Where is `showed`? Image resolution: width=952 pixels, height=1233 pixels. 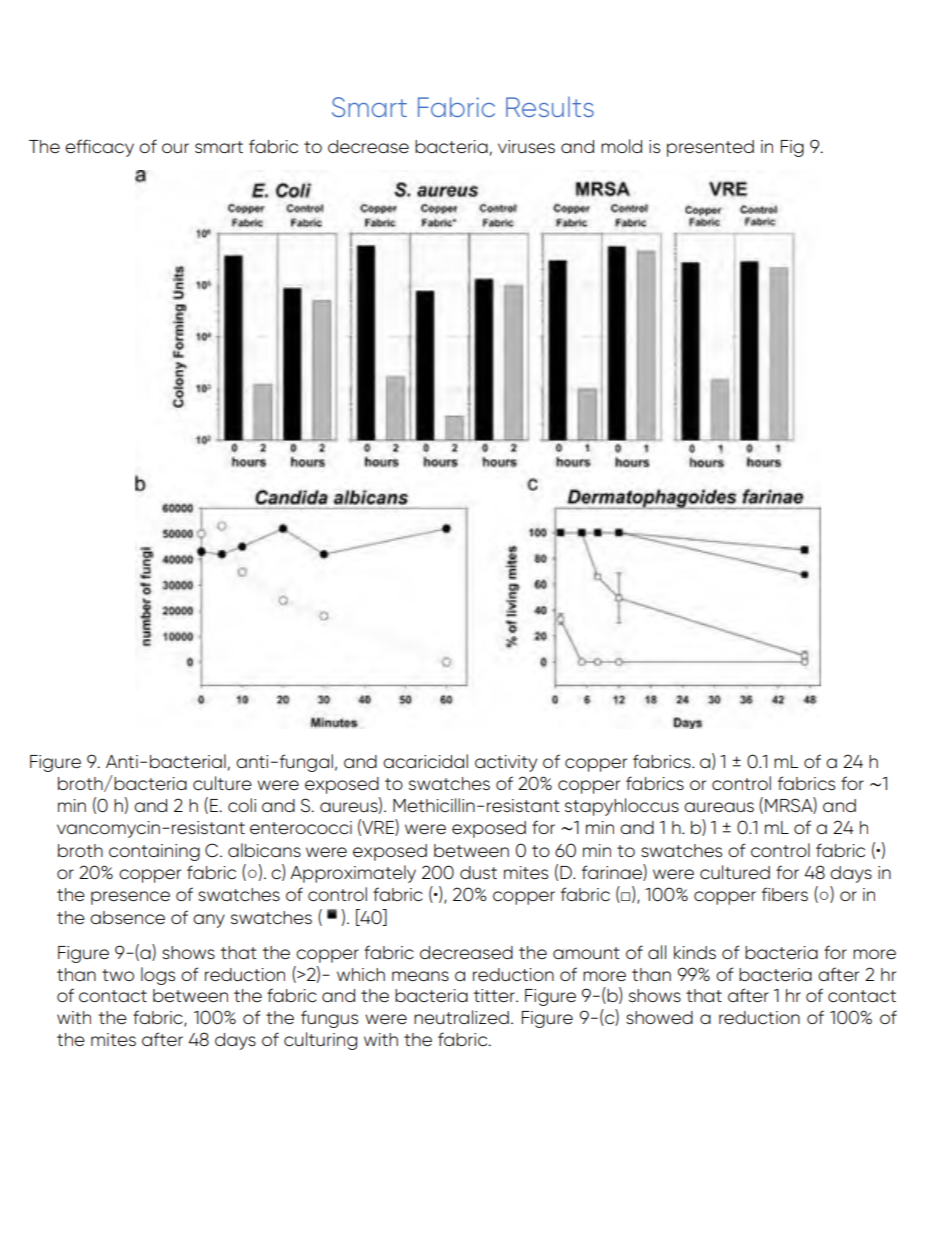
showed is located at coordinates (659, 1018).
